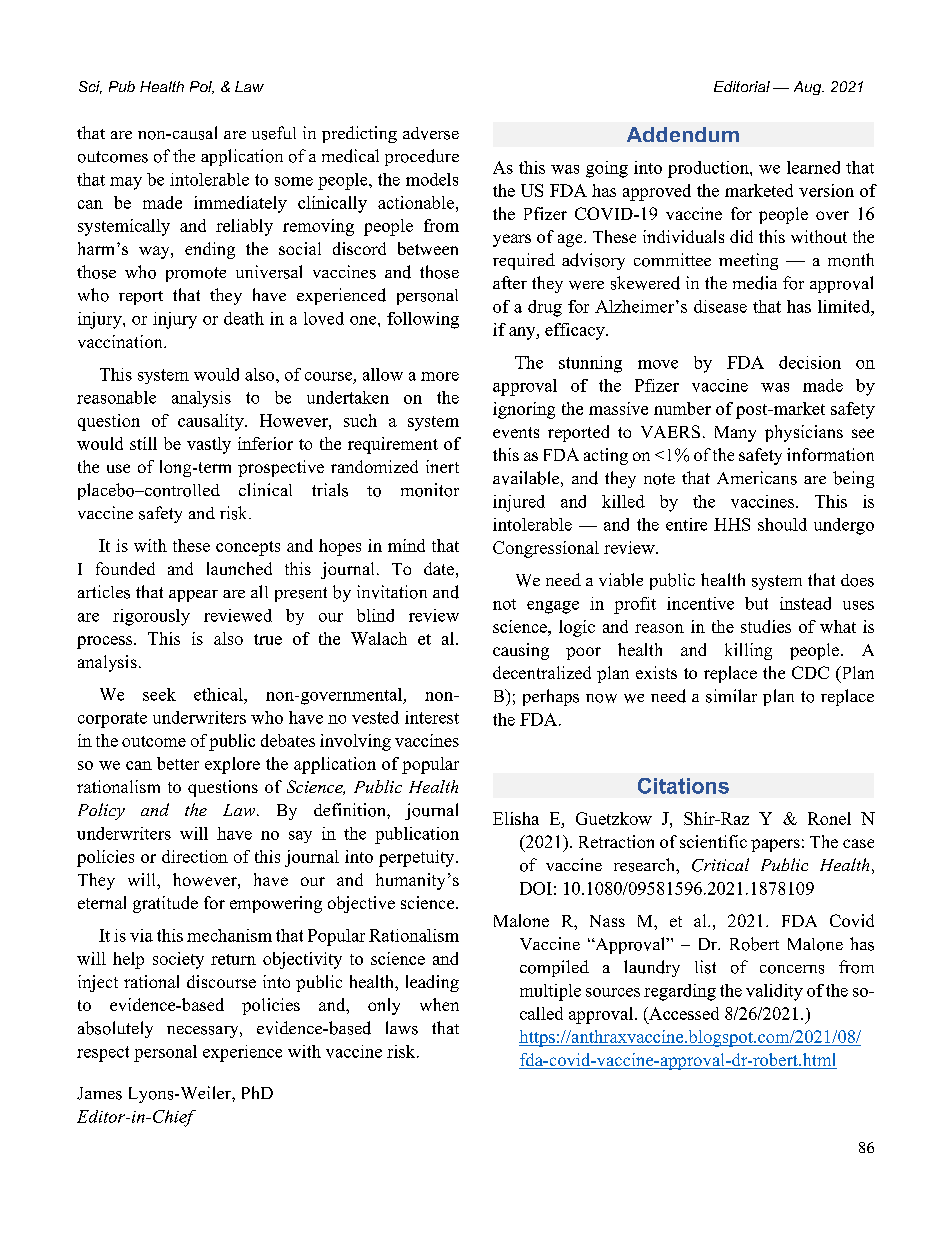 Image resolution: width=952 pixels, height=1233 pixels. What do you see at coordinates (121, 341) in the screenshot?
I see `vaccination` at bounding box center [121, 341].
